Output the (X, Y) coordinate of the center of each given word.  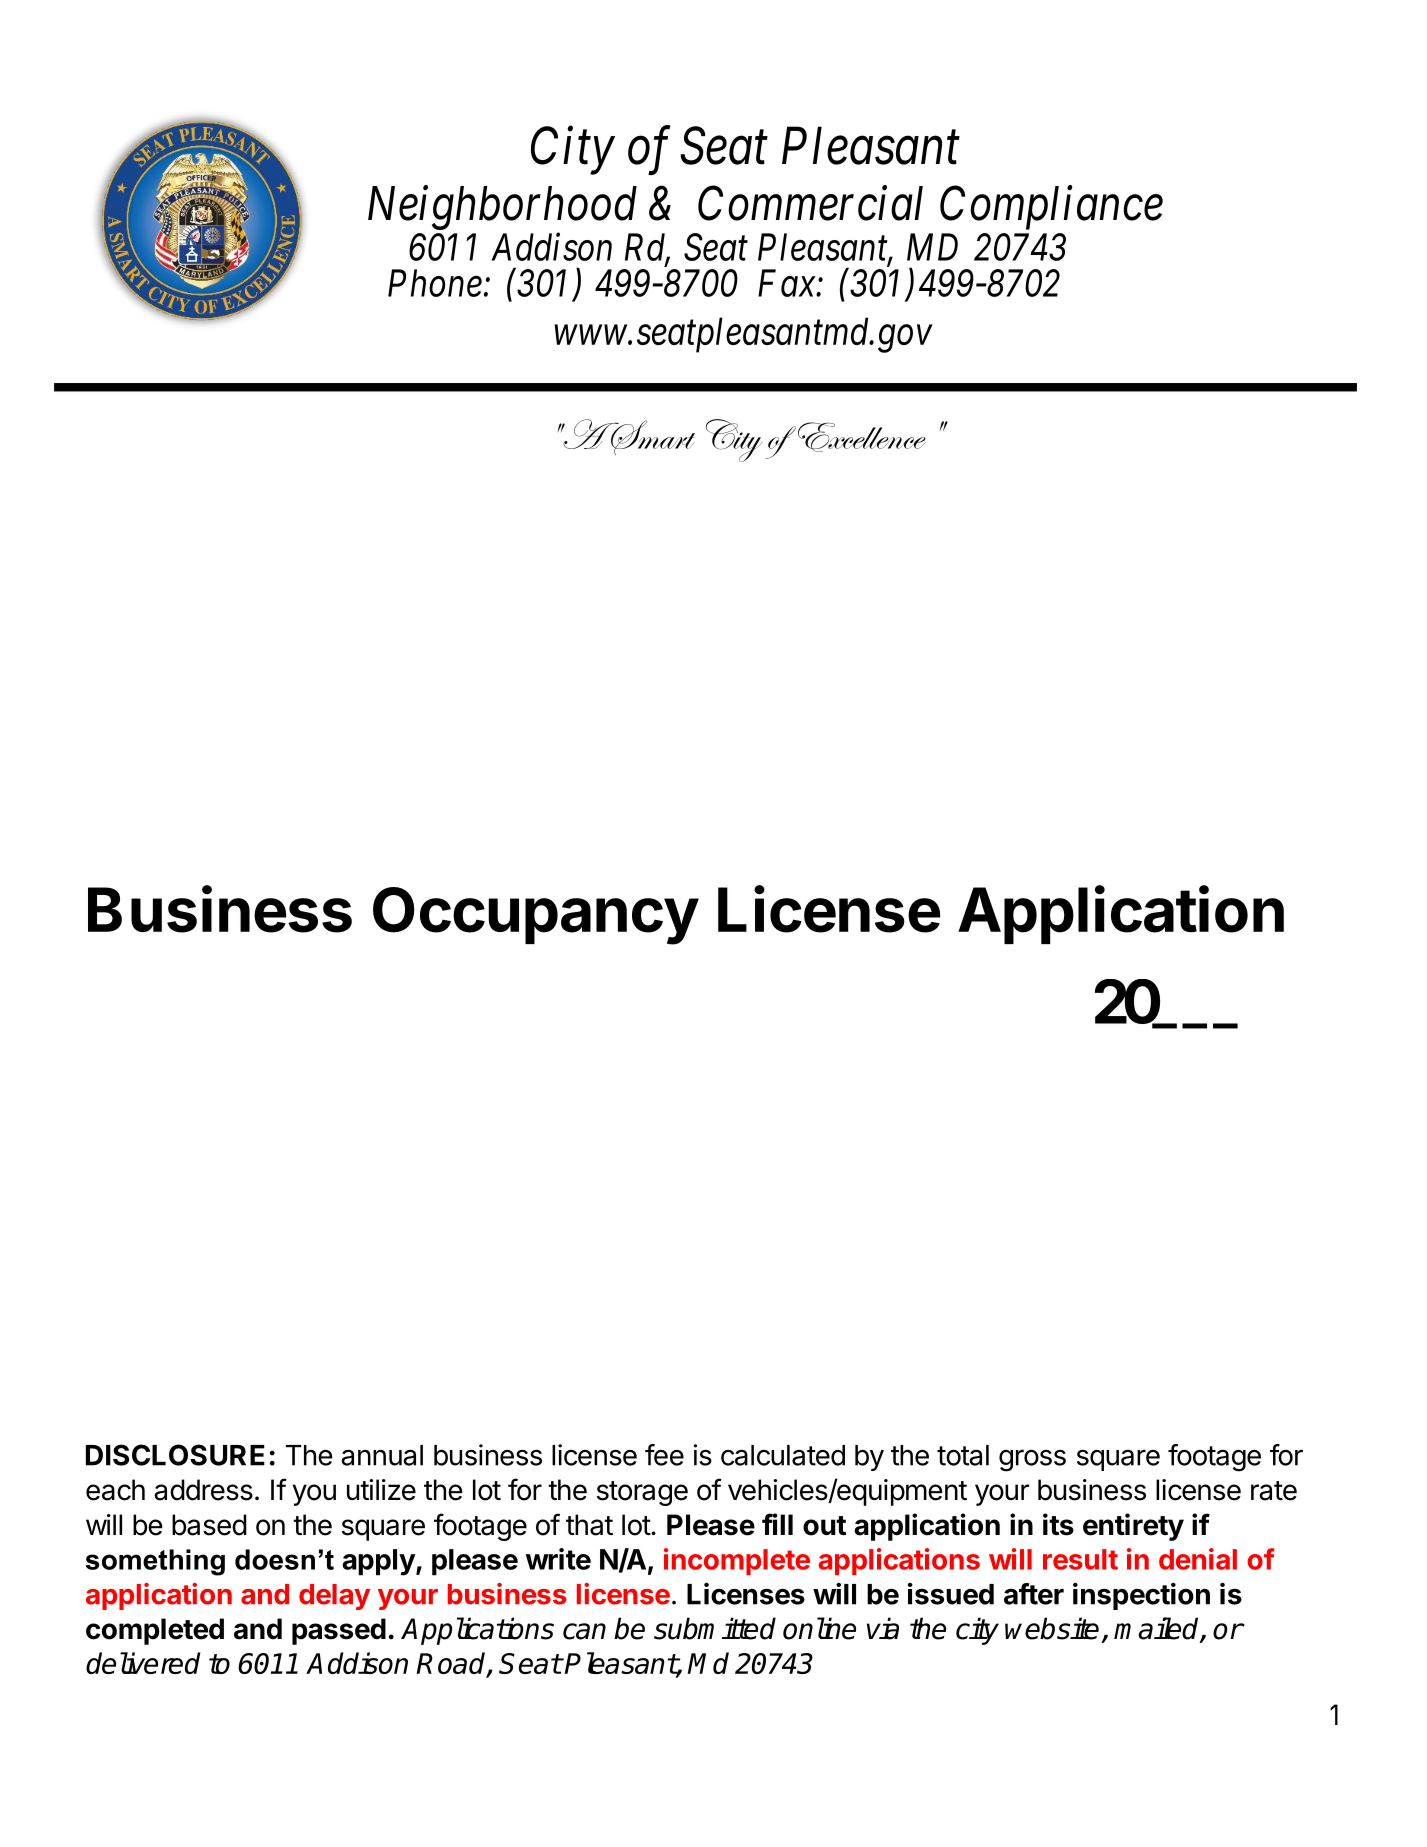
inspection (1141, 1596)
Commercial (810, 203)
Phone (435, 283)
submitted (715, 1628)
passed (339, 1631)
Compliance (1051, 208)
